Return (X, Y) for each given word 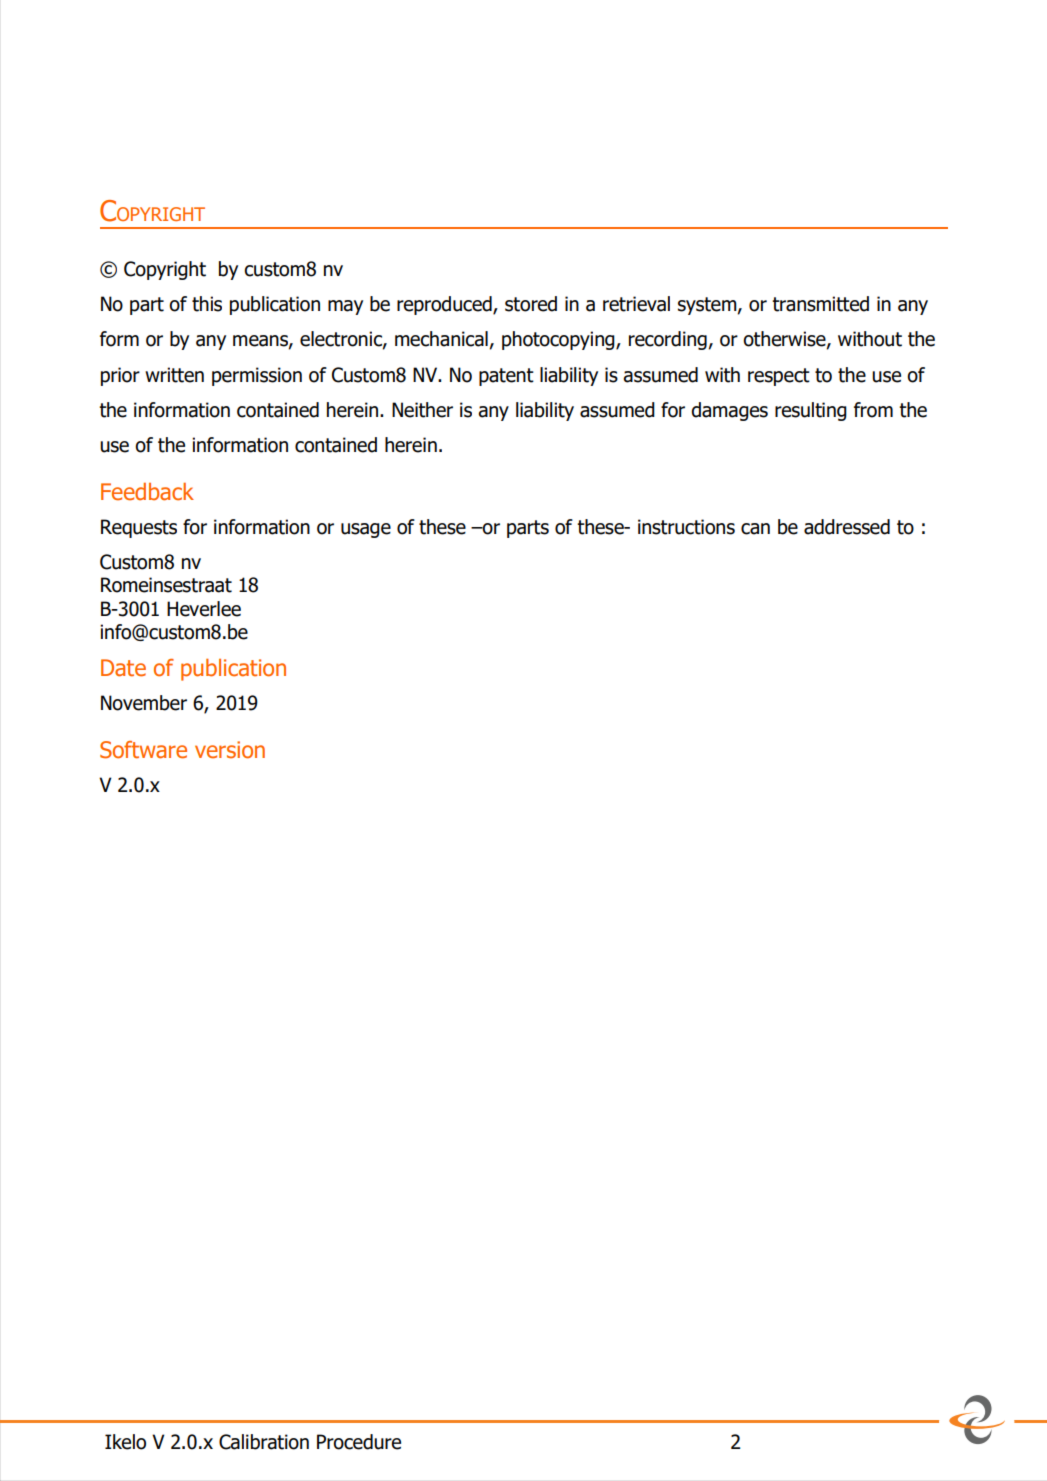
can (755, 529)
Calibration (264, 1442)
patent (506, 377)
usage (366, 530)
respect (779, 377)
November (144, 703)
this (207, 304)
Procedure (359, 1442)
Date (123, 668)
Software (143, 750)
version (230, 750)
